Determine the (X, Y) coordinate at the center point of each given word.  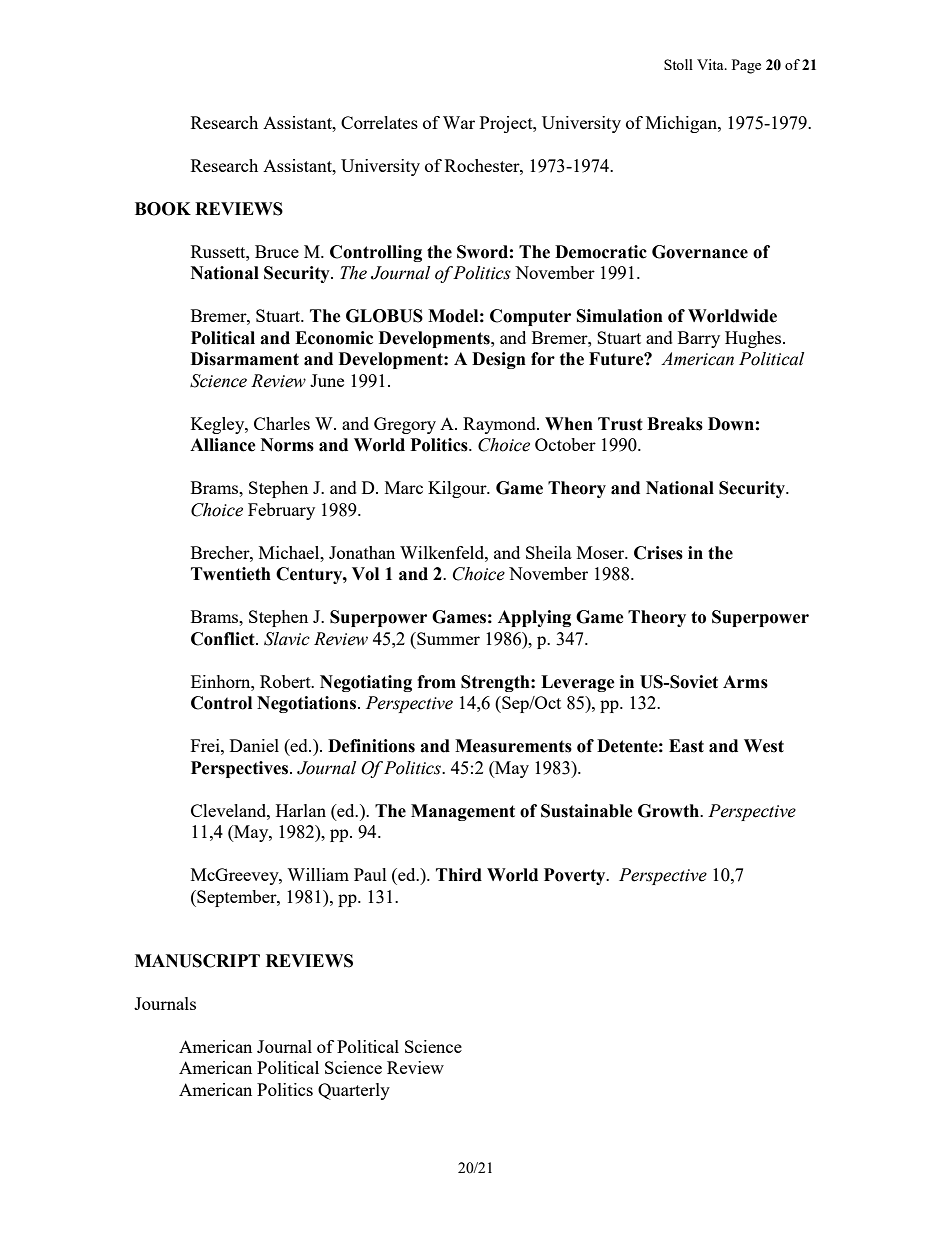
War (459, 122)
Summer (447, 638)
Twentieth (231, 574)
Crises (658, 553)
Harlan (301, 810)
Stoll (678, 64)
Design (499, 360)
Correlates (379, 122)
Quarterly (354, 1091)
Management (463, 812)
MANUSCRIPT (197, 961)
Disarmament (245, 359)
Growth (669, 811)
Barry (699, 339)
